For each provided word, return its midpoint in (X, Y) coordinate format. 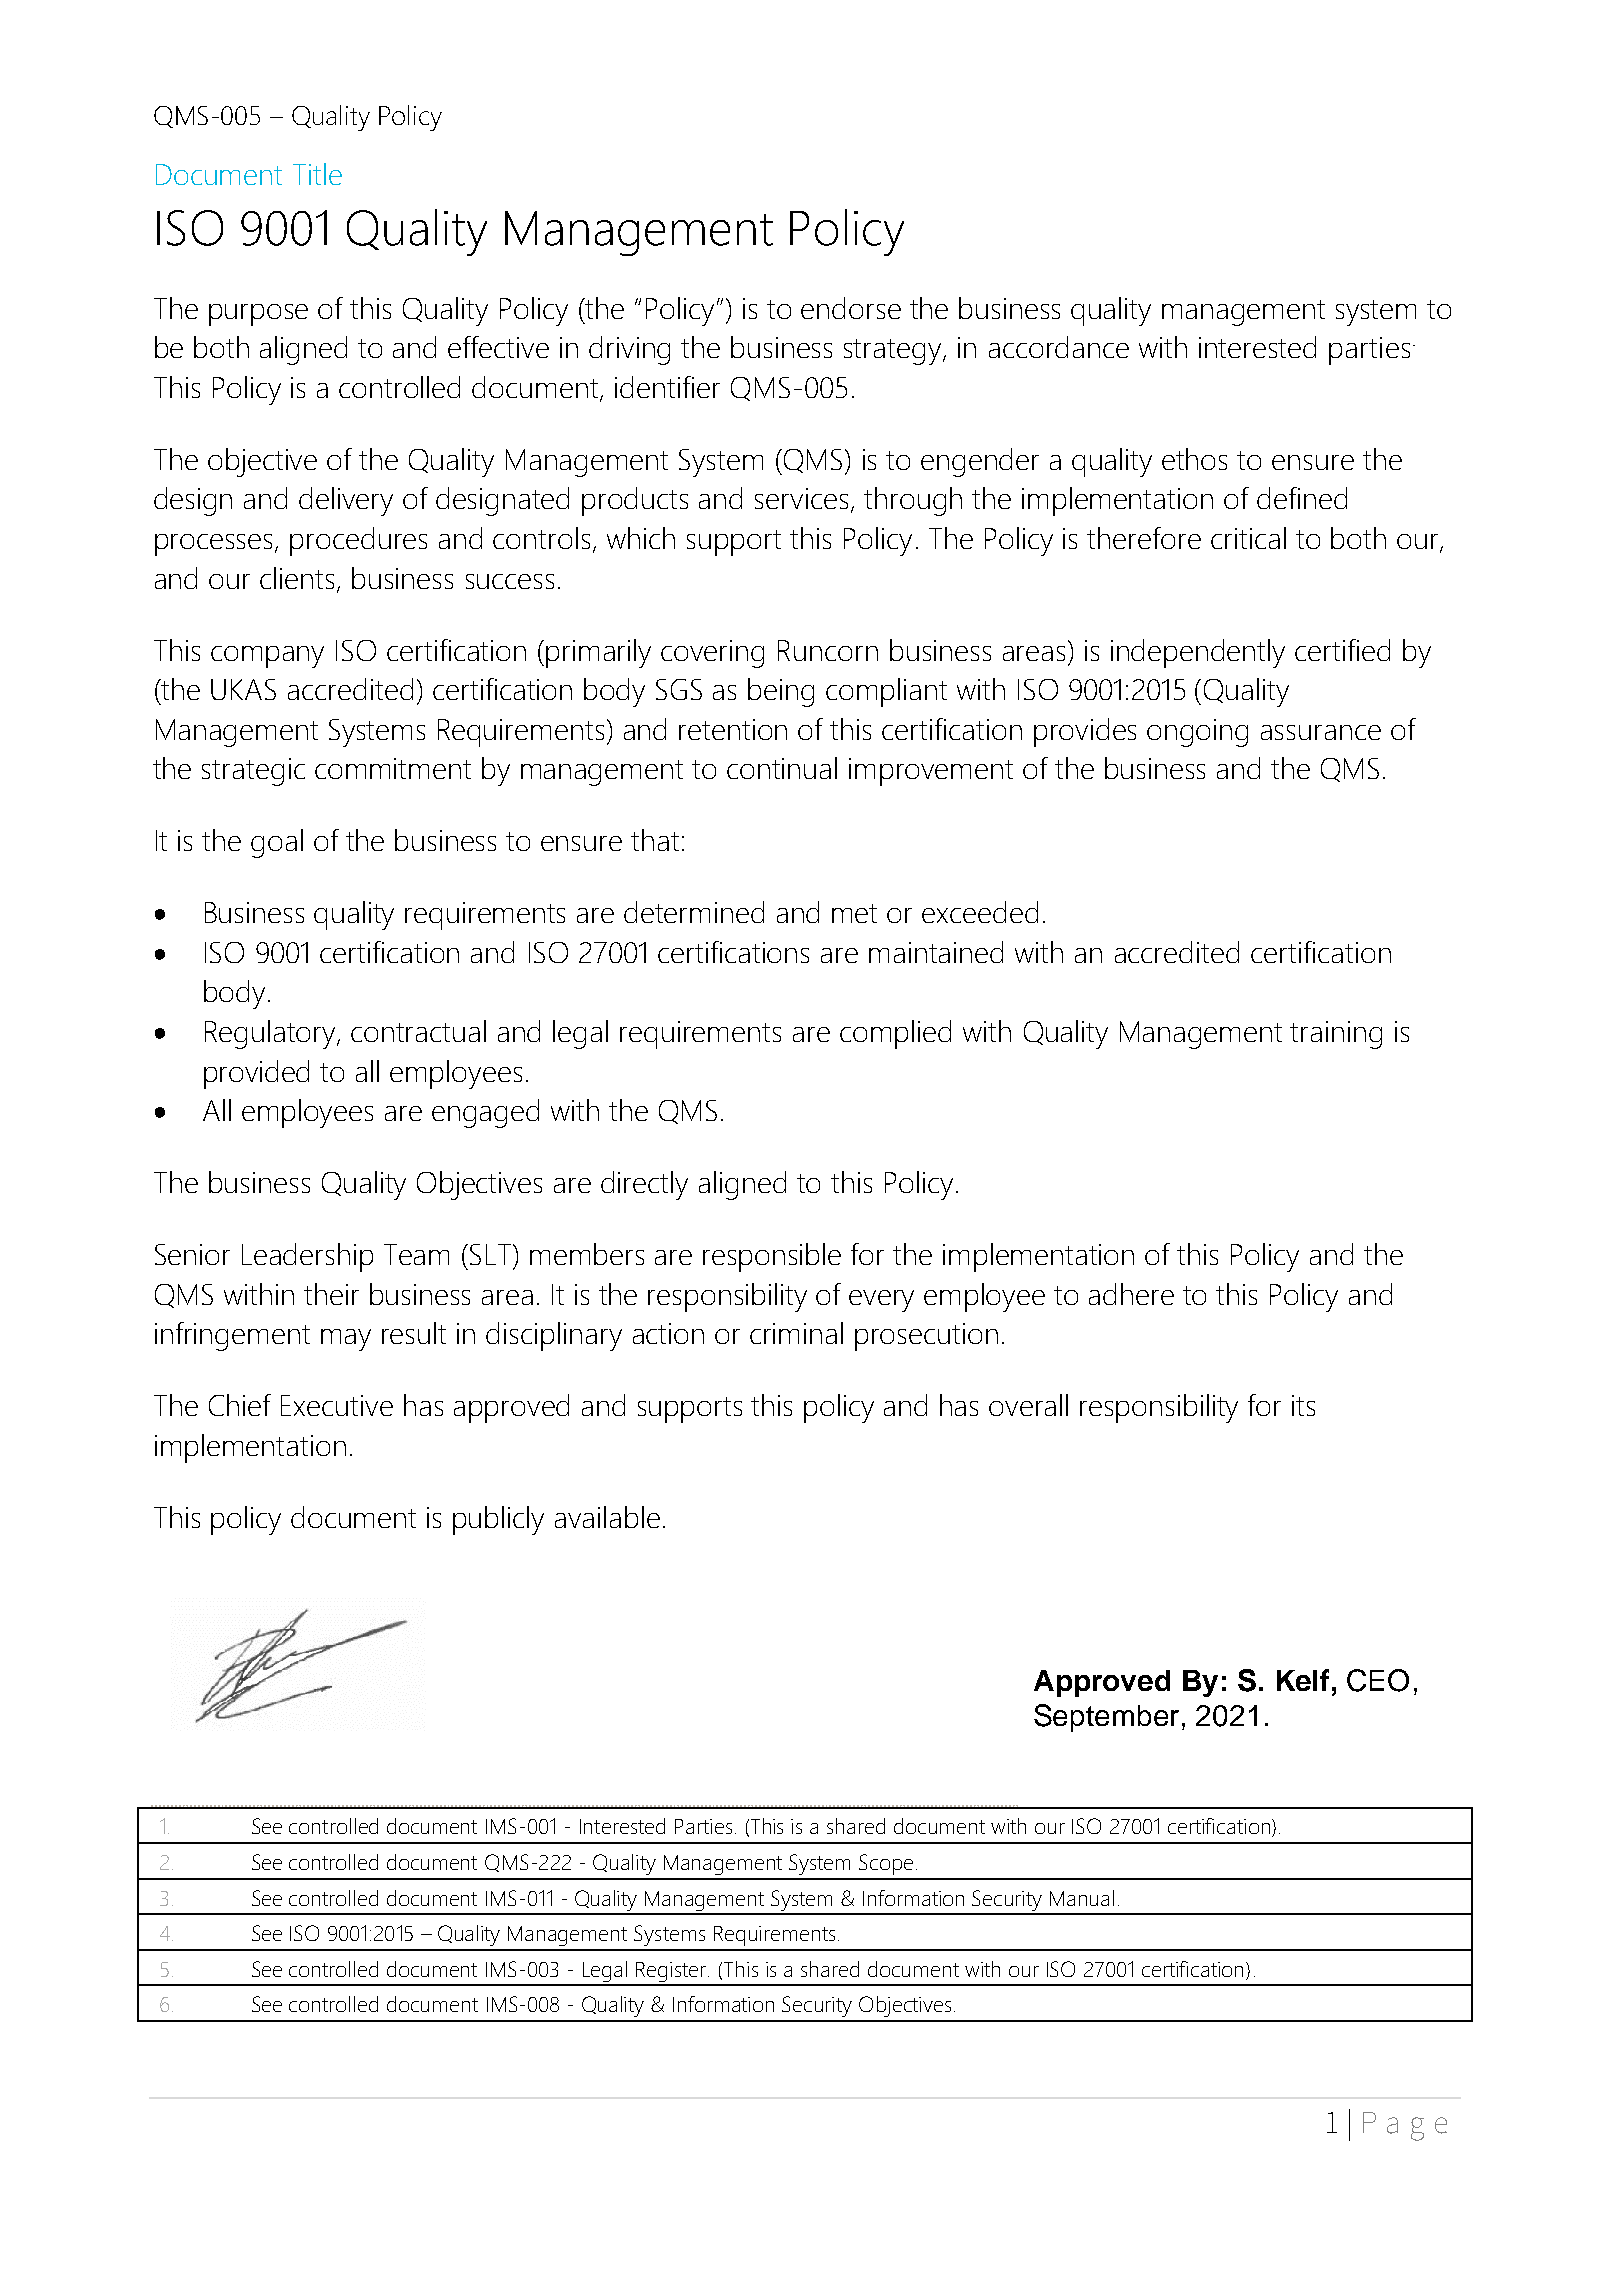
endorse (851, 308)
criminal (796, 1333)
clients (297, 578)
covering (712, 654)
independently (1198, 653)
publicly (498, 1520)
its (1303, 1405)
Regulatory (271, 1034)
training (1336, 1035)
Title (317, 174)
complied (895, 1034)
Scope (886, 1864)
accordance (1059, 347)
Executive (337, 1405)
